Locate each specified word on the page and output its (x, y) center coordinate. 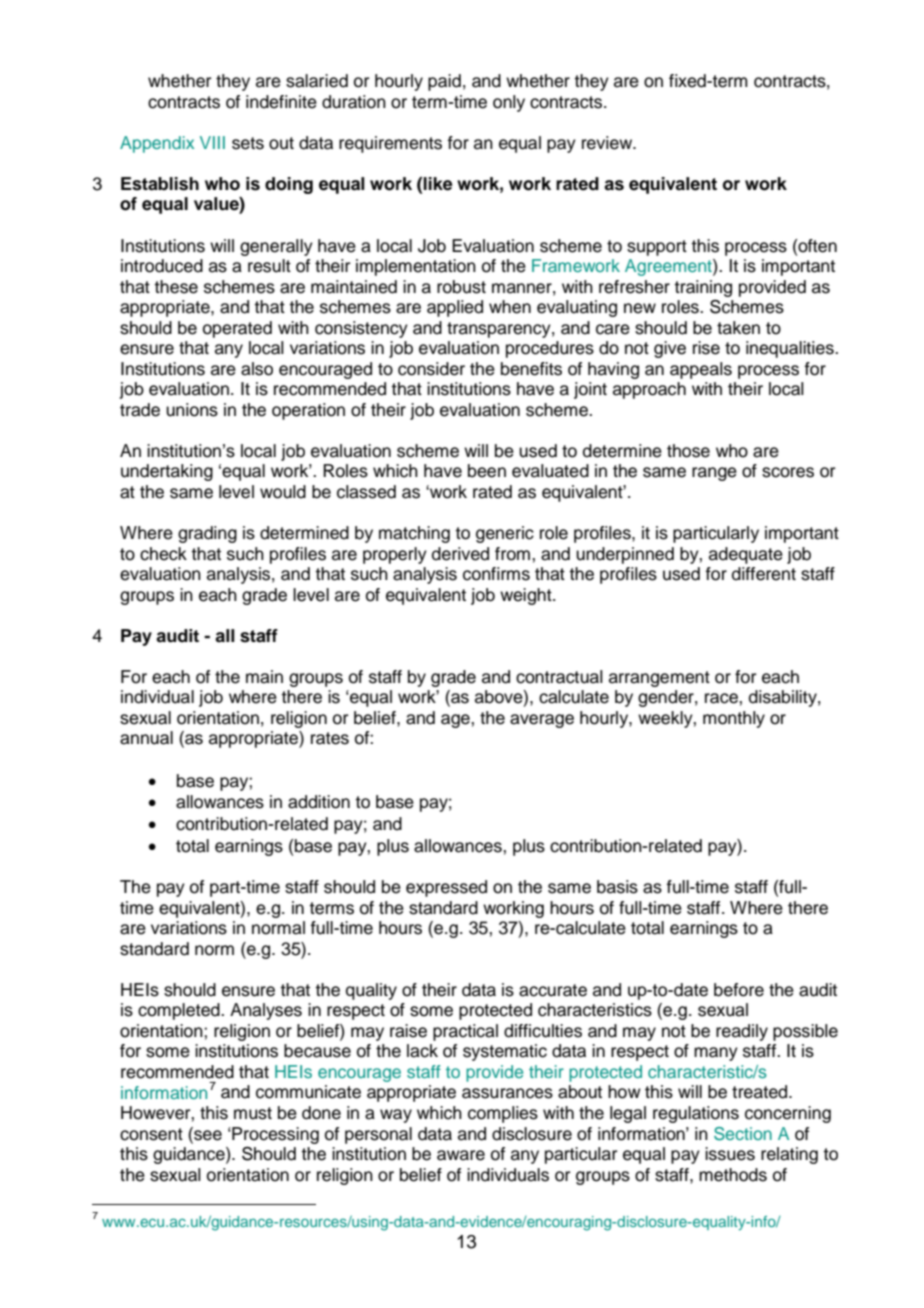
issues (730, 1154)
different (764, 574)
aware (461, 1155)
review (608, 143)
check (163, 554)
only (509, 103)
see (207, 1134)
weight (527, 596)
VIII (212, 142)
